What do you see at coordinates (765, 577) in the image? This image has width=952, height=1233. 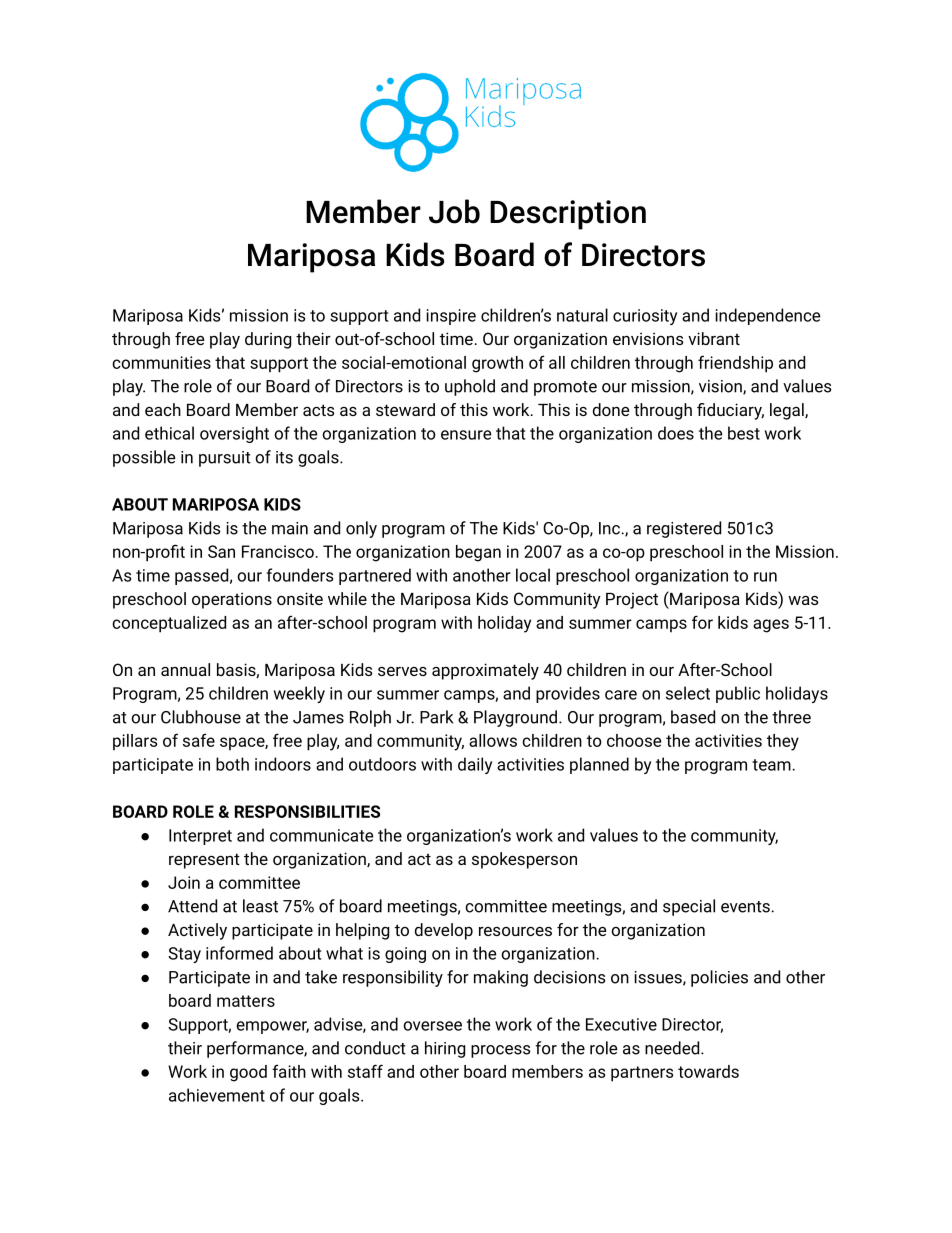 I see `run` at bounding box center [765, 577].
